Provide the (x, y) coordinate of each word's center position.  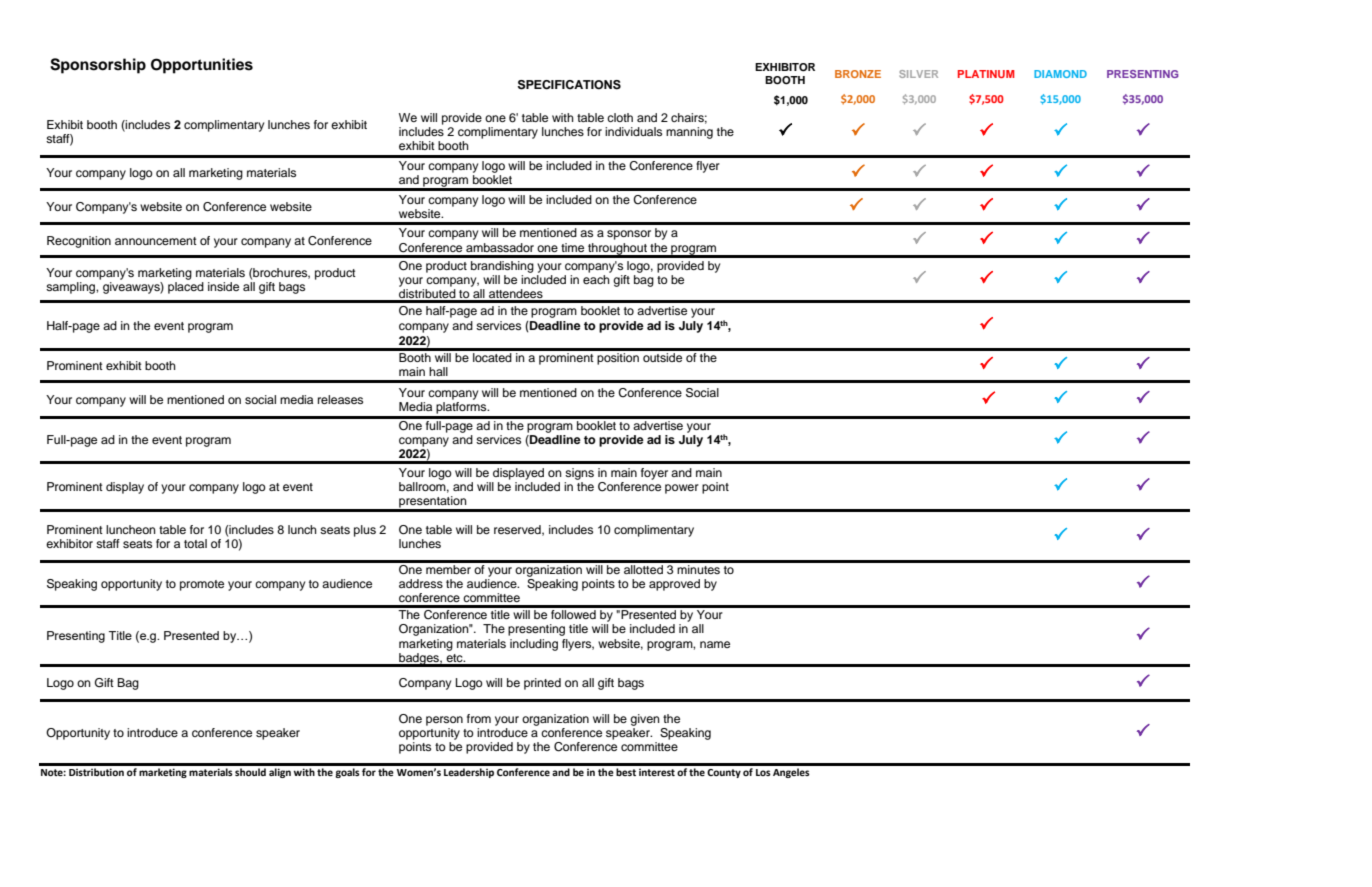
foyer (654, 474)
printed (542, 684)
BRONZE (858, 74)
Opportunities (202, 66)
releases (340, 399)
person (444, 721)
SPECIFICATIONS (569, 85)
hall (438, 371)
